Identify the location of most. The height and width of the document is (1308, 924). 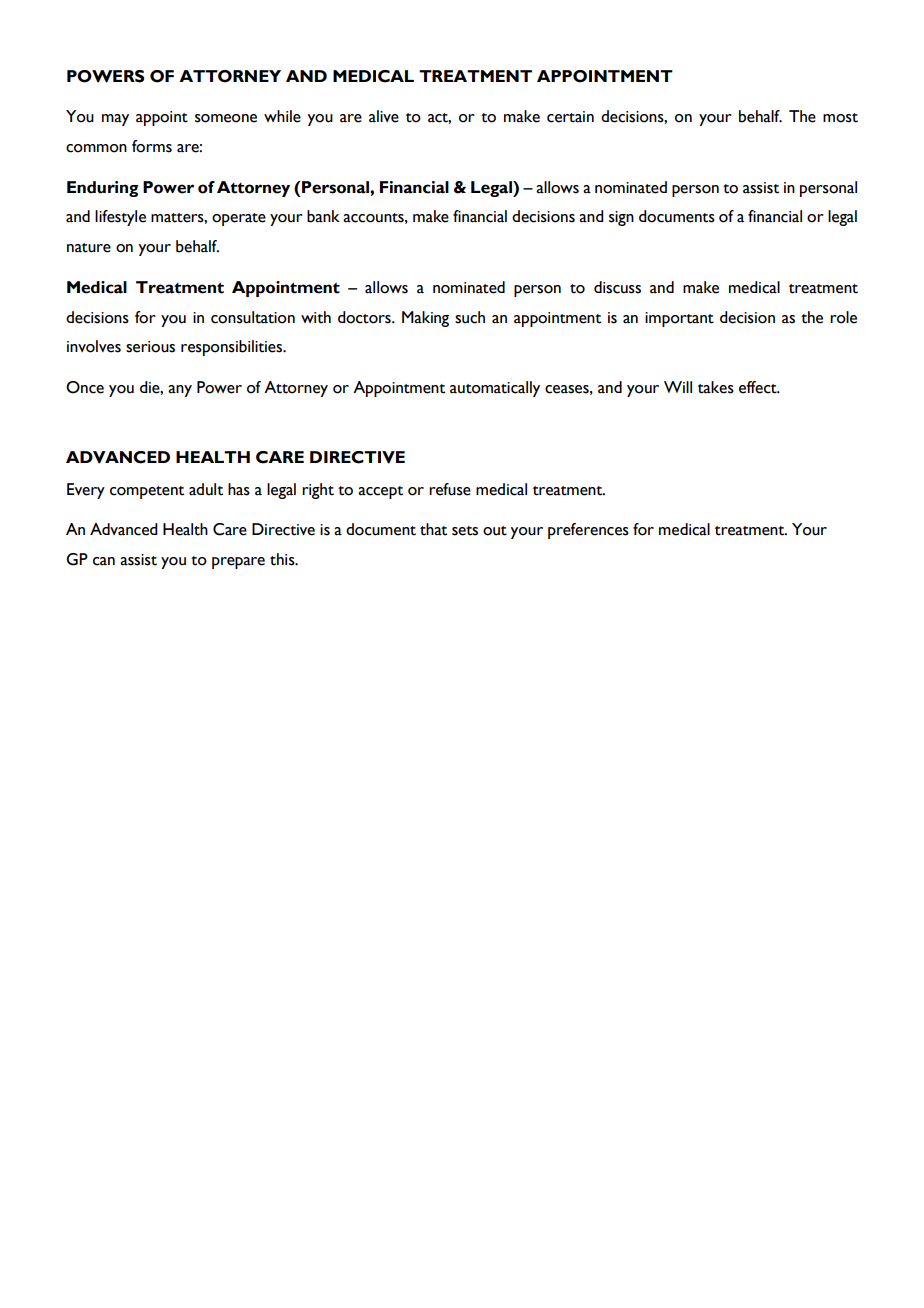
(840, 118).
